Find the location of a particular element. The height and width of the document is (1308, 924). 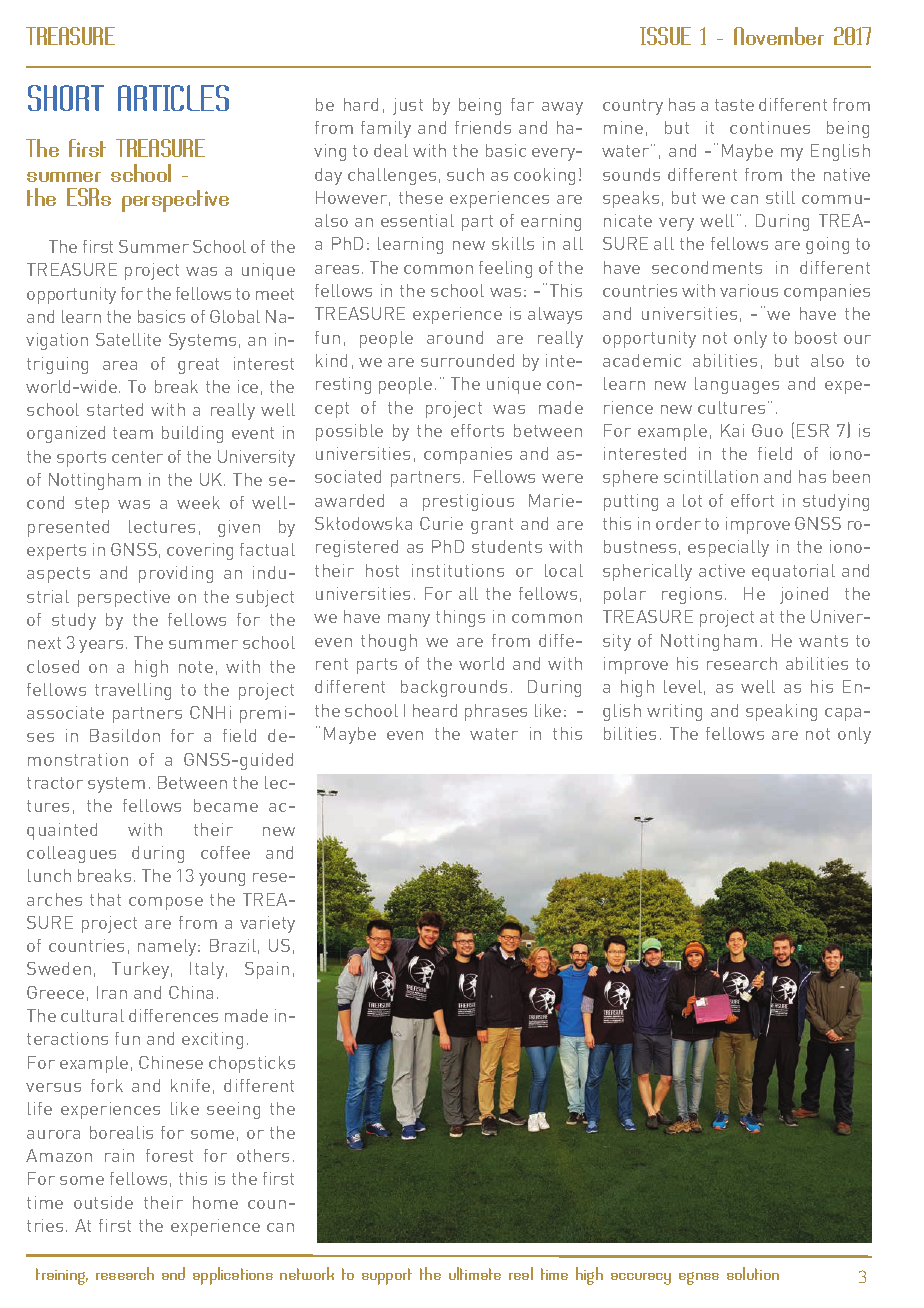

just is located at coordinates (408, 106).
